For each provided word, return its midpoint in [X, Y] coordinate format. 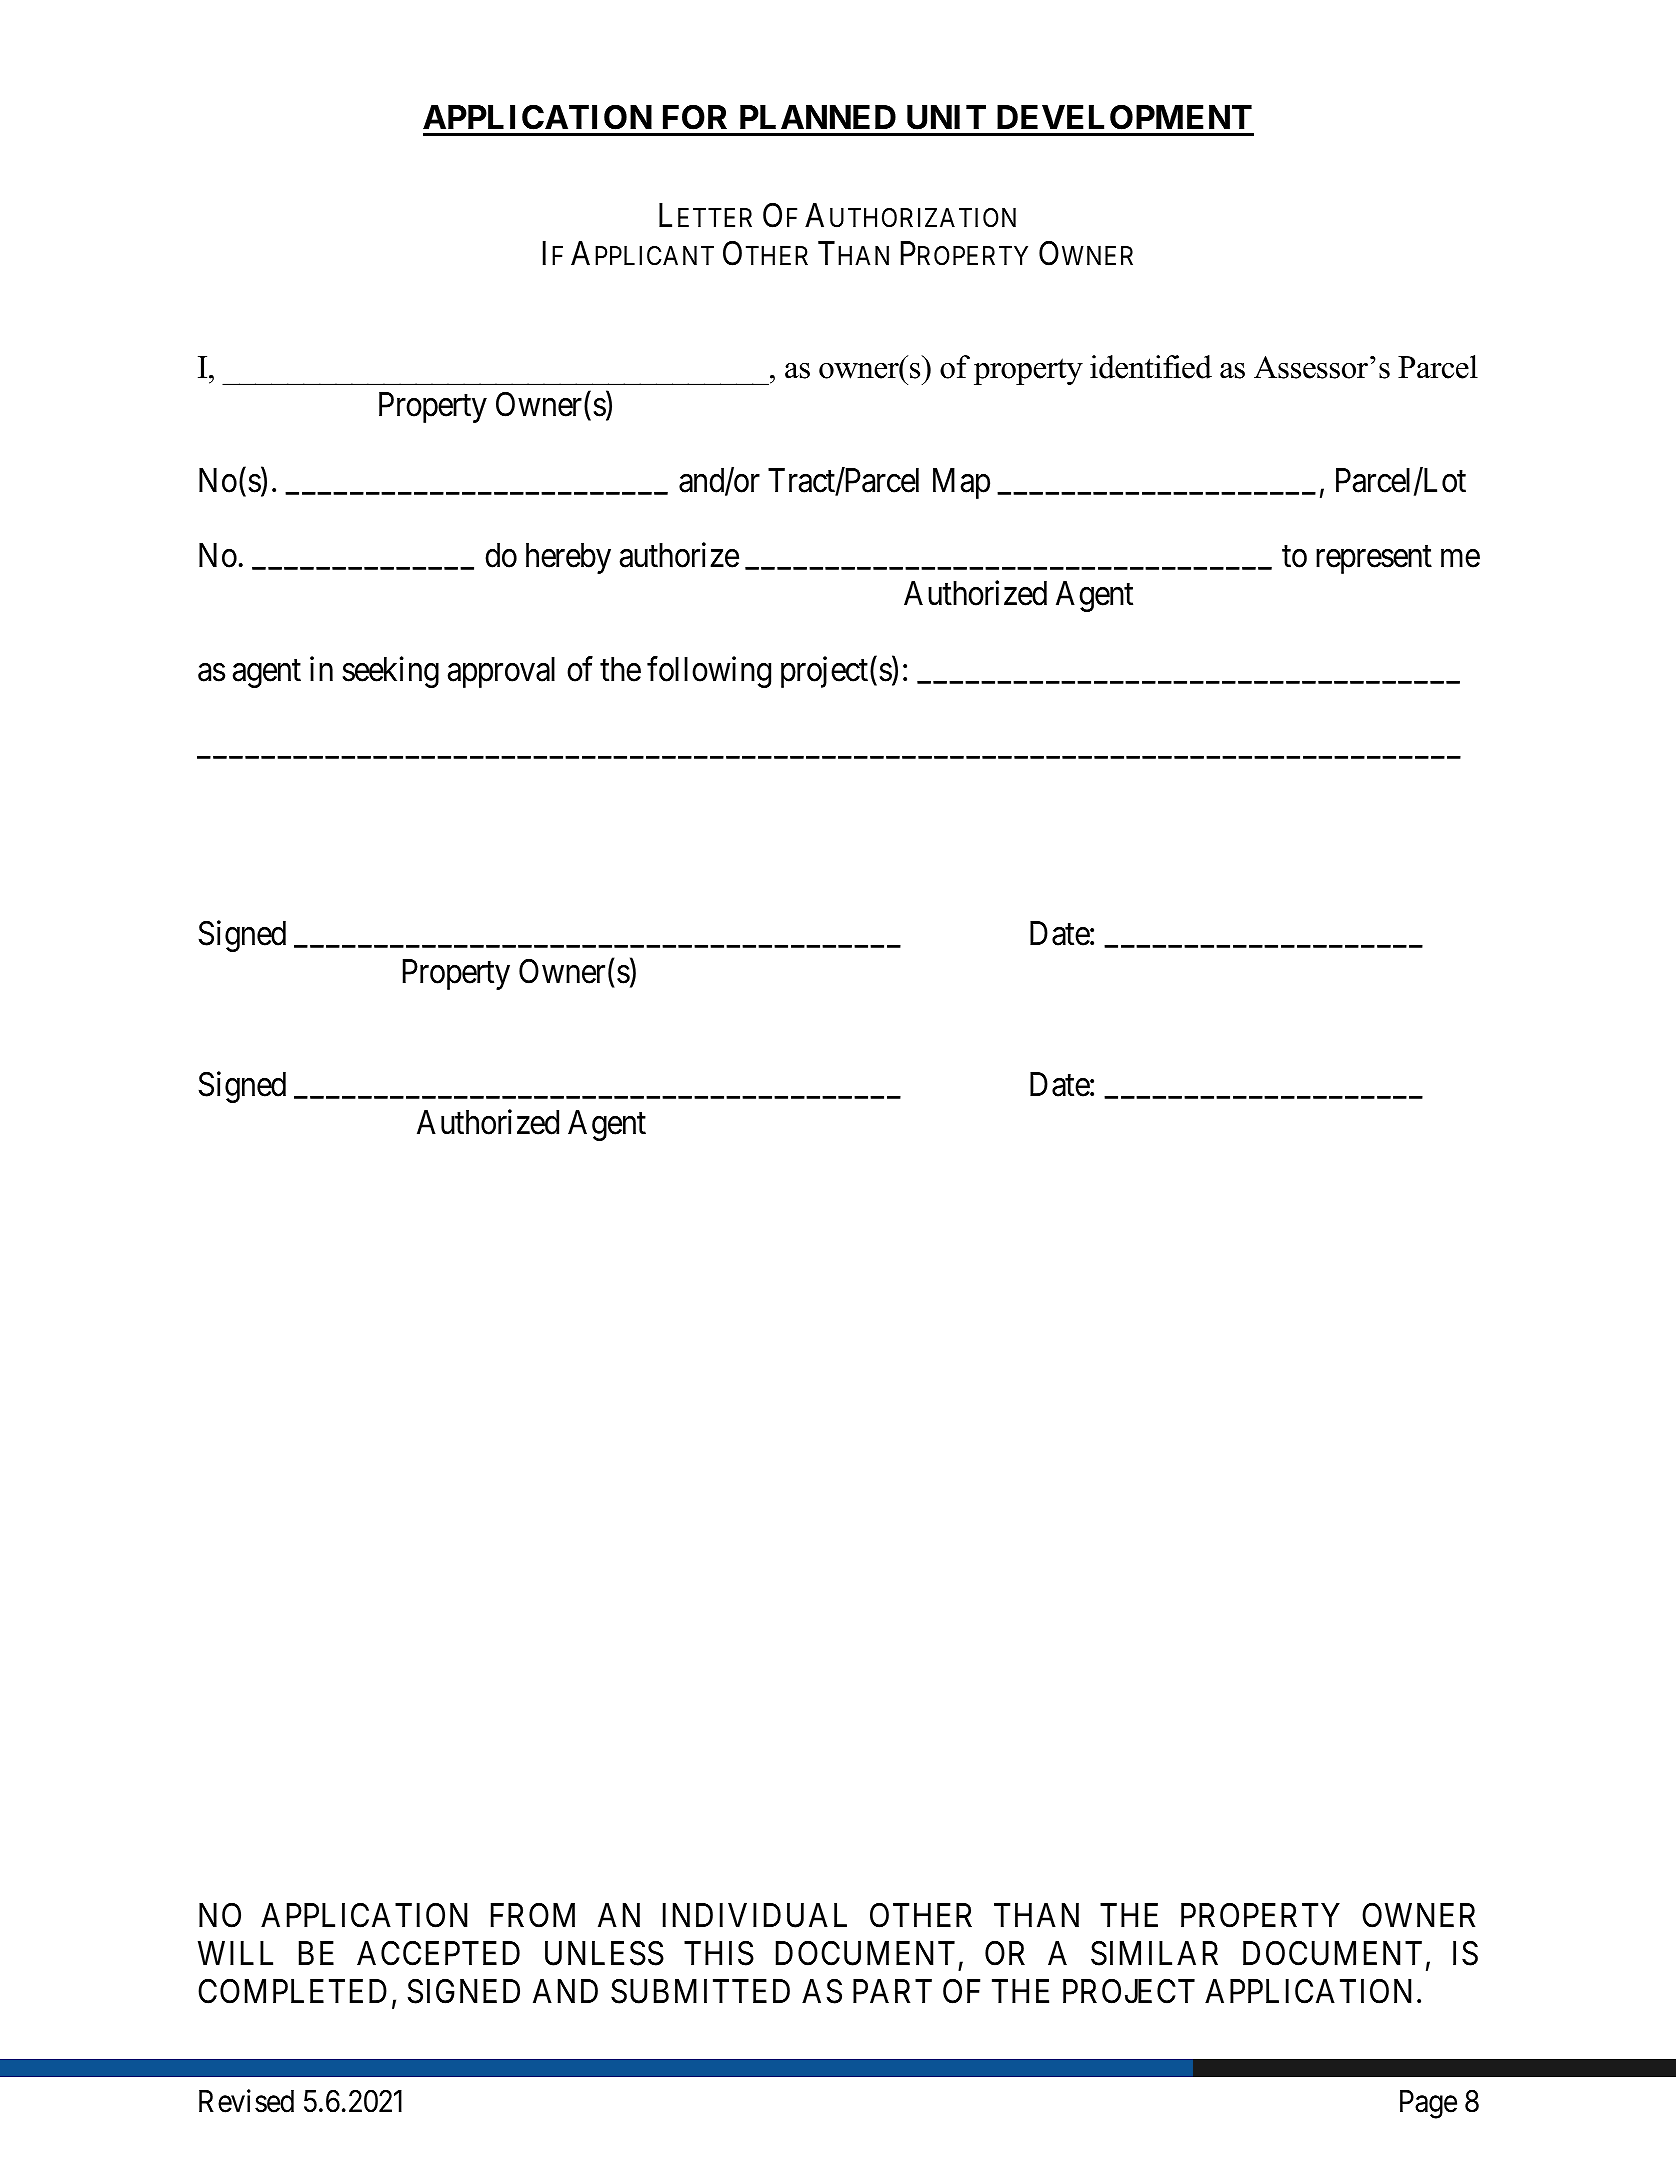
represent [1374, 560]
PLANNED [818, 117]
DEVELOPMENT [1124, 117]
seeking [391, 672]
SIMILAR [1154, 1953]
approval [501, 672]
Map [961, 483]
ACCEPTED [438, 1953]
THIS [719, 1953]
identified [1151, 367]
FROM [533, 1915]
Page [1428, 2104]
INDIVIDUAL [755, 1915]
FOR [695, 117]
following [709, 672]
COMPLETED [292, 1991]
